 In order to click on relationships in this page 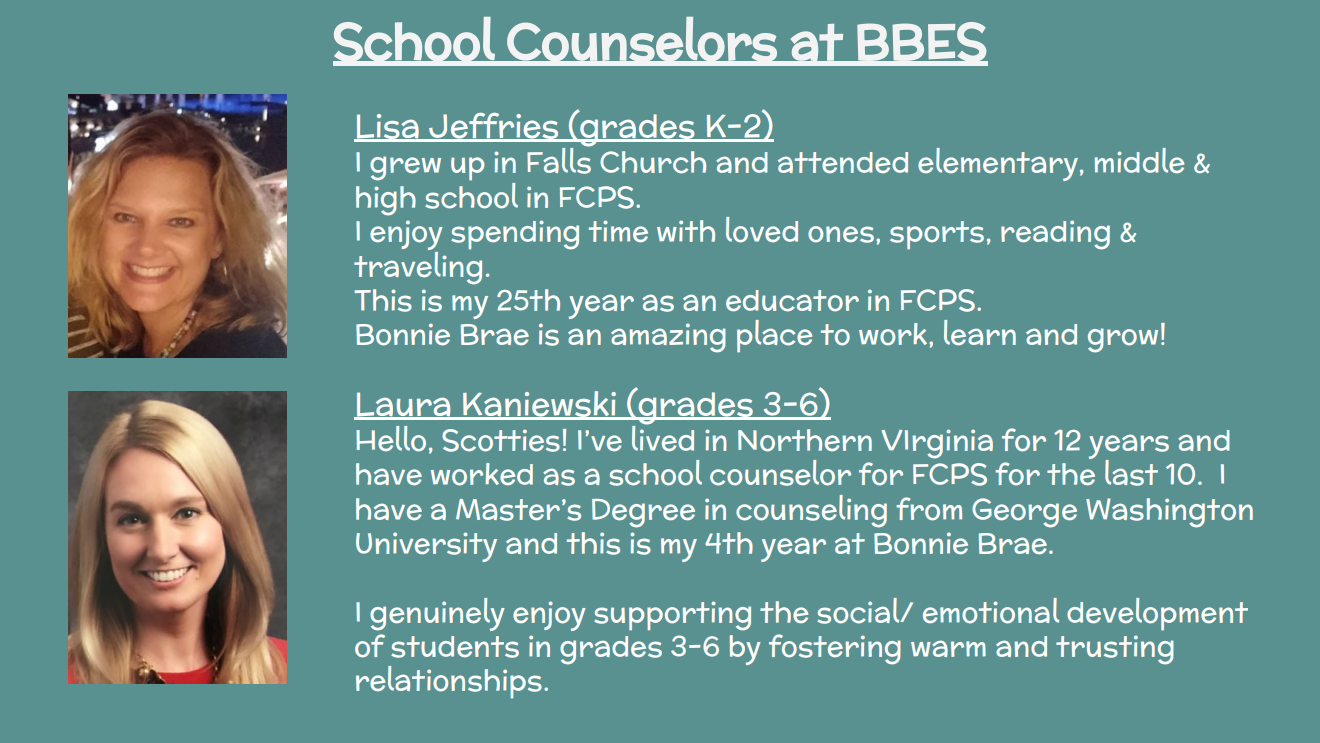, I will do `click(449, 682)`.
